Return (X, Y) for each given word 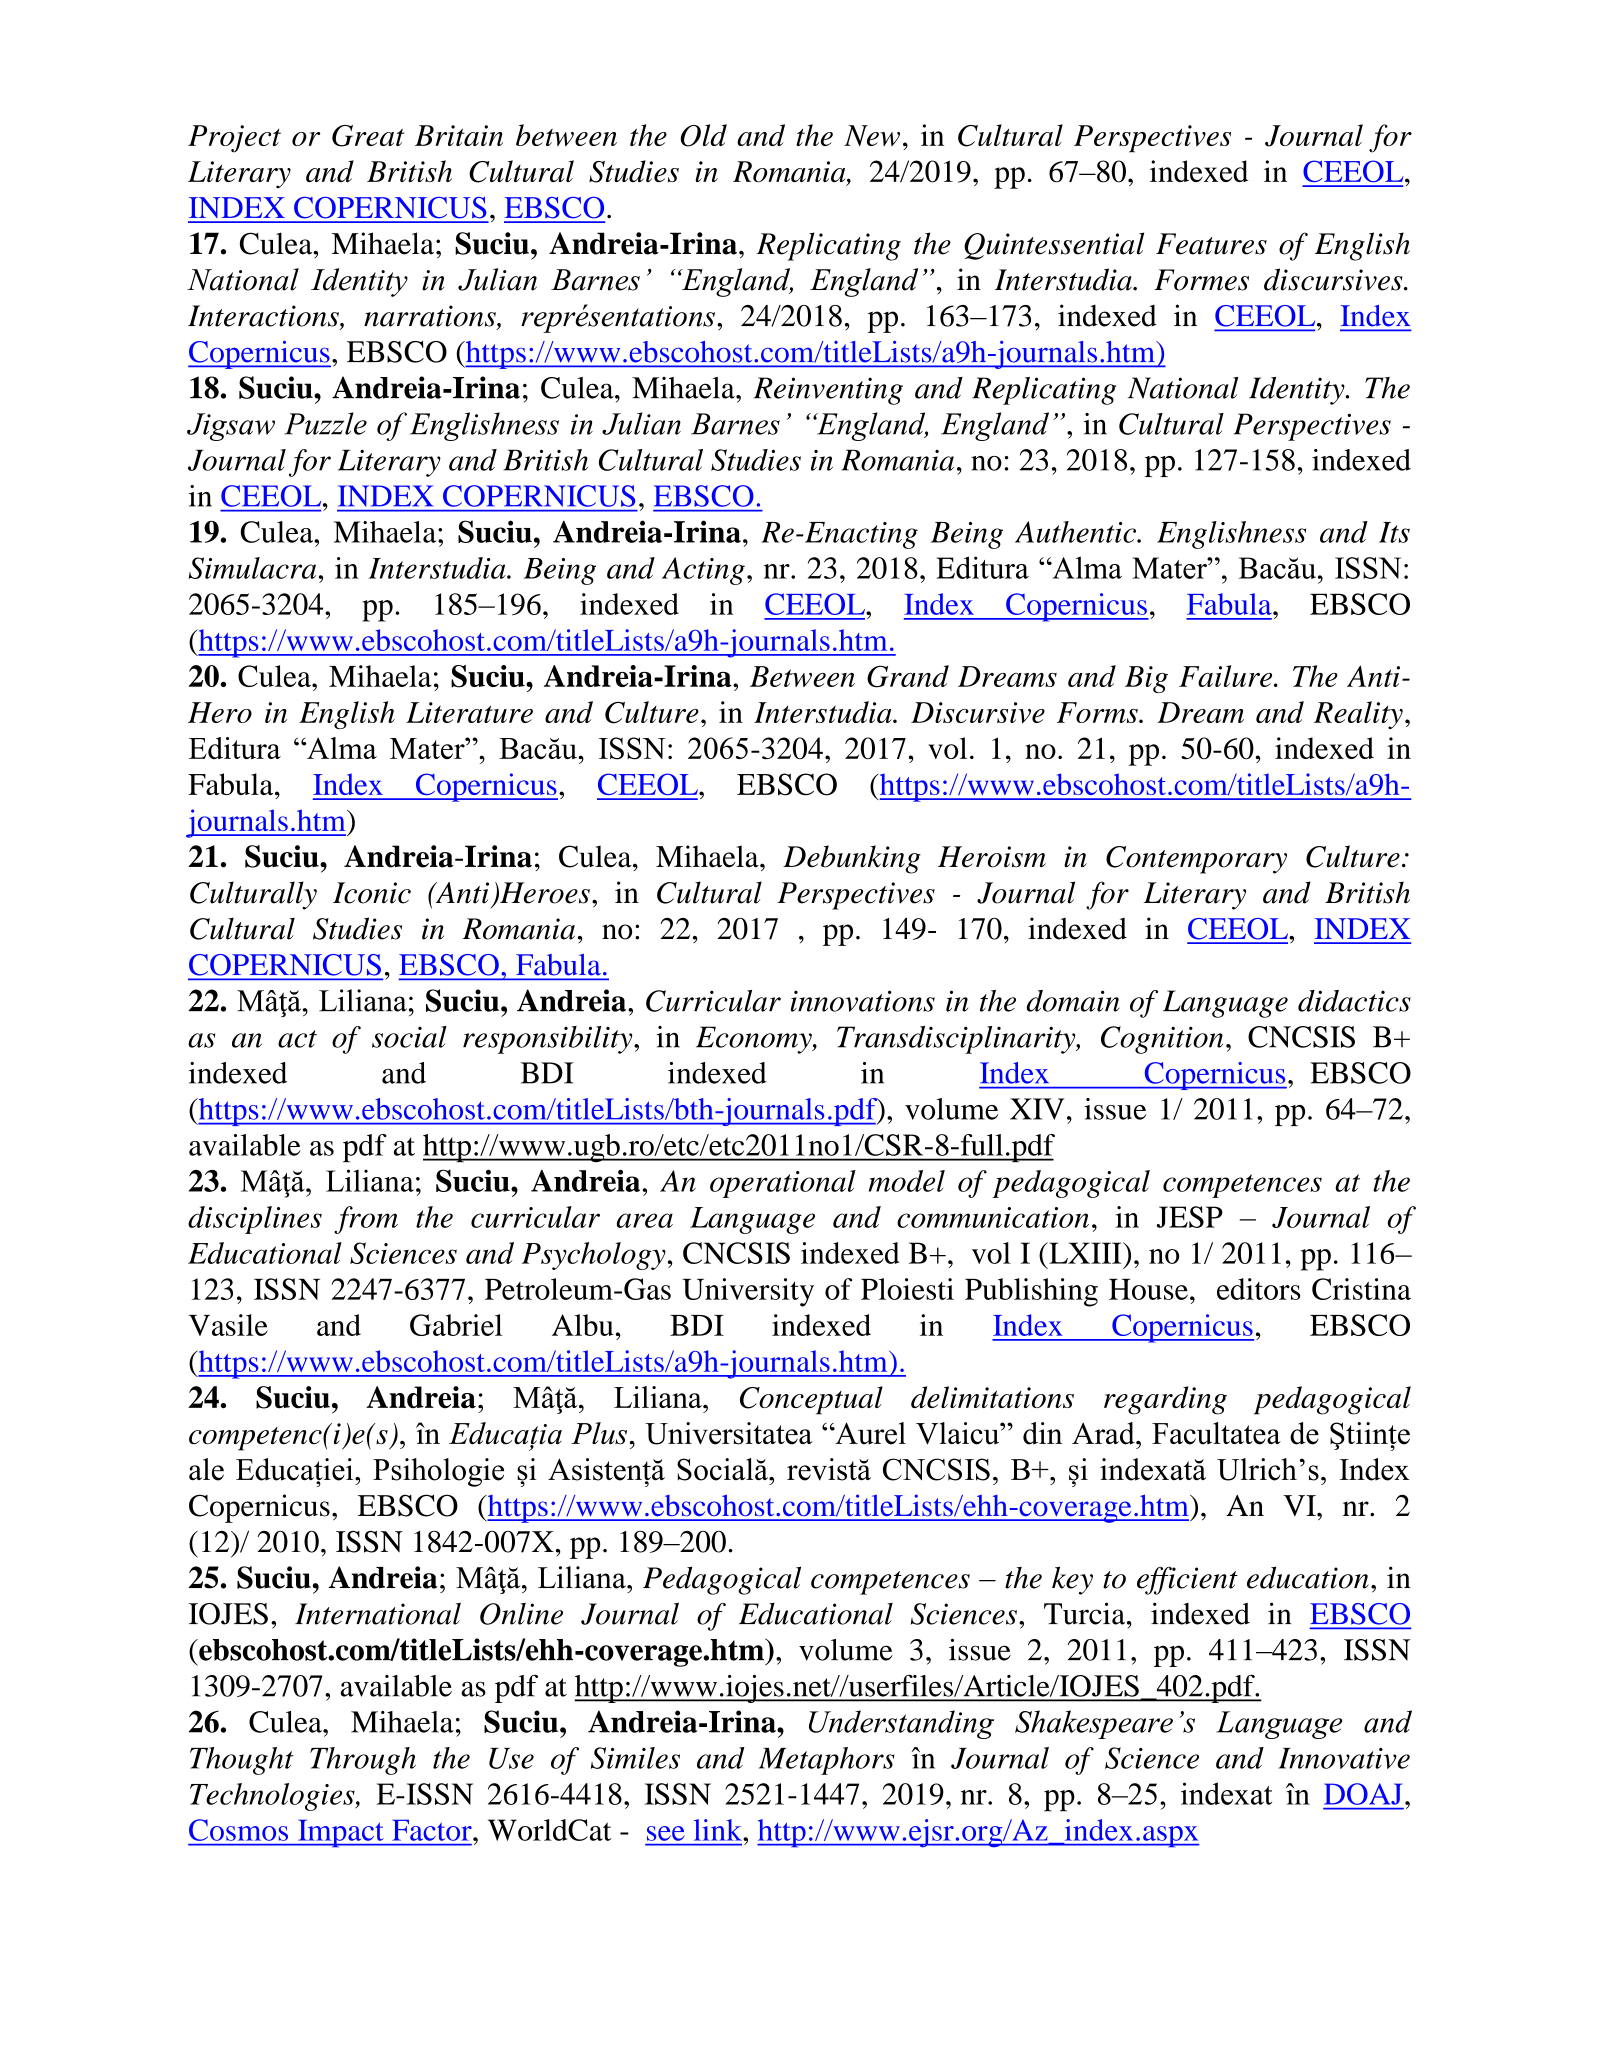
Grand (908, 676)
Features (1211, 244)
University (748, 1292)
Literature (469, 712)
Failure (1227, 676)
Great (368, 136)
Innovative (1344, 1758)
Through (363, 1761)
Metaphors (827, 1761)
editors (1259, 1289)
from (366, 1220)
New (872, 135)
